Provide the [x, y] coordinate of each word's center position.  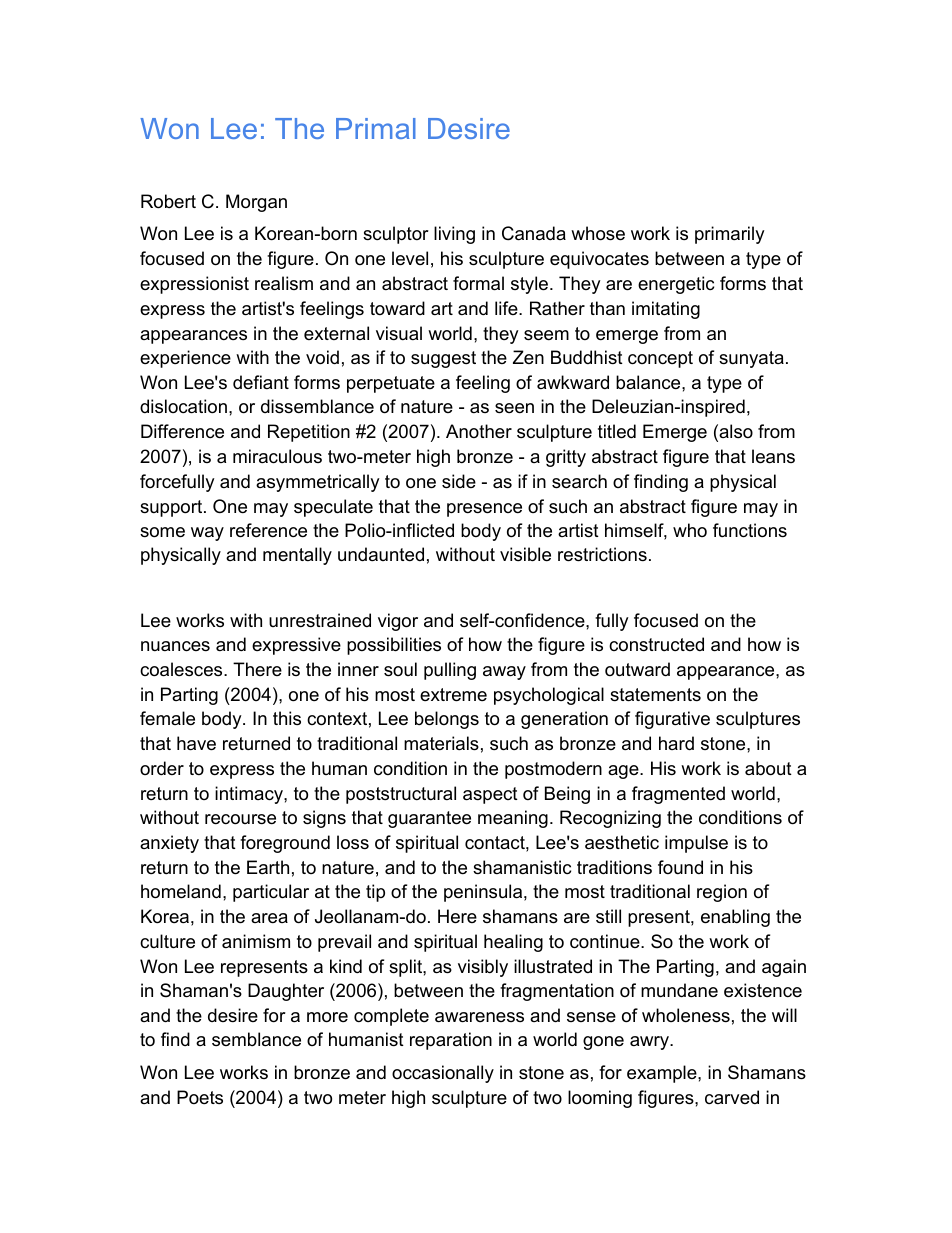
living [454, 235]
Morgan [256, 203]
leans [773, 456]
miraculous [277, 456]
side [459, 481]
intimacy [250, 795]
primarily [730, 235]
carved [732, 1097]
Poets [200, 1097]
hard [676, 743]
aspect [490, 795]
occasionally [443, 1074]
